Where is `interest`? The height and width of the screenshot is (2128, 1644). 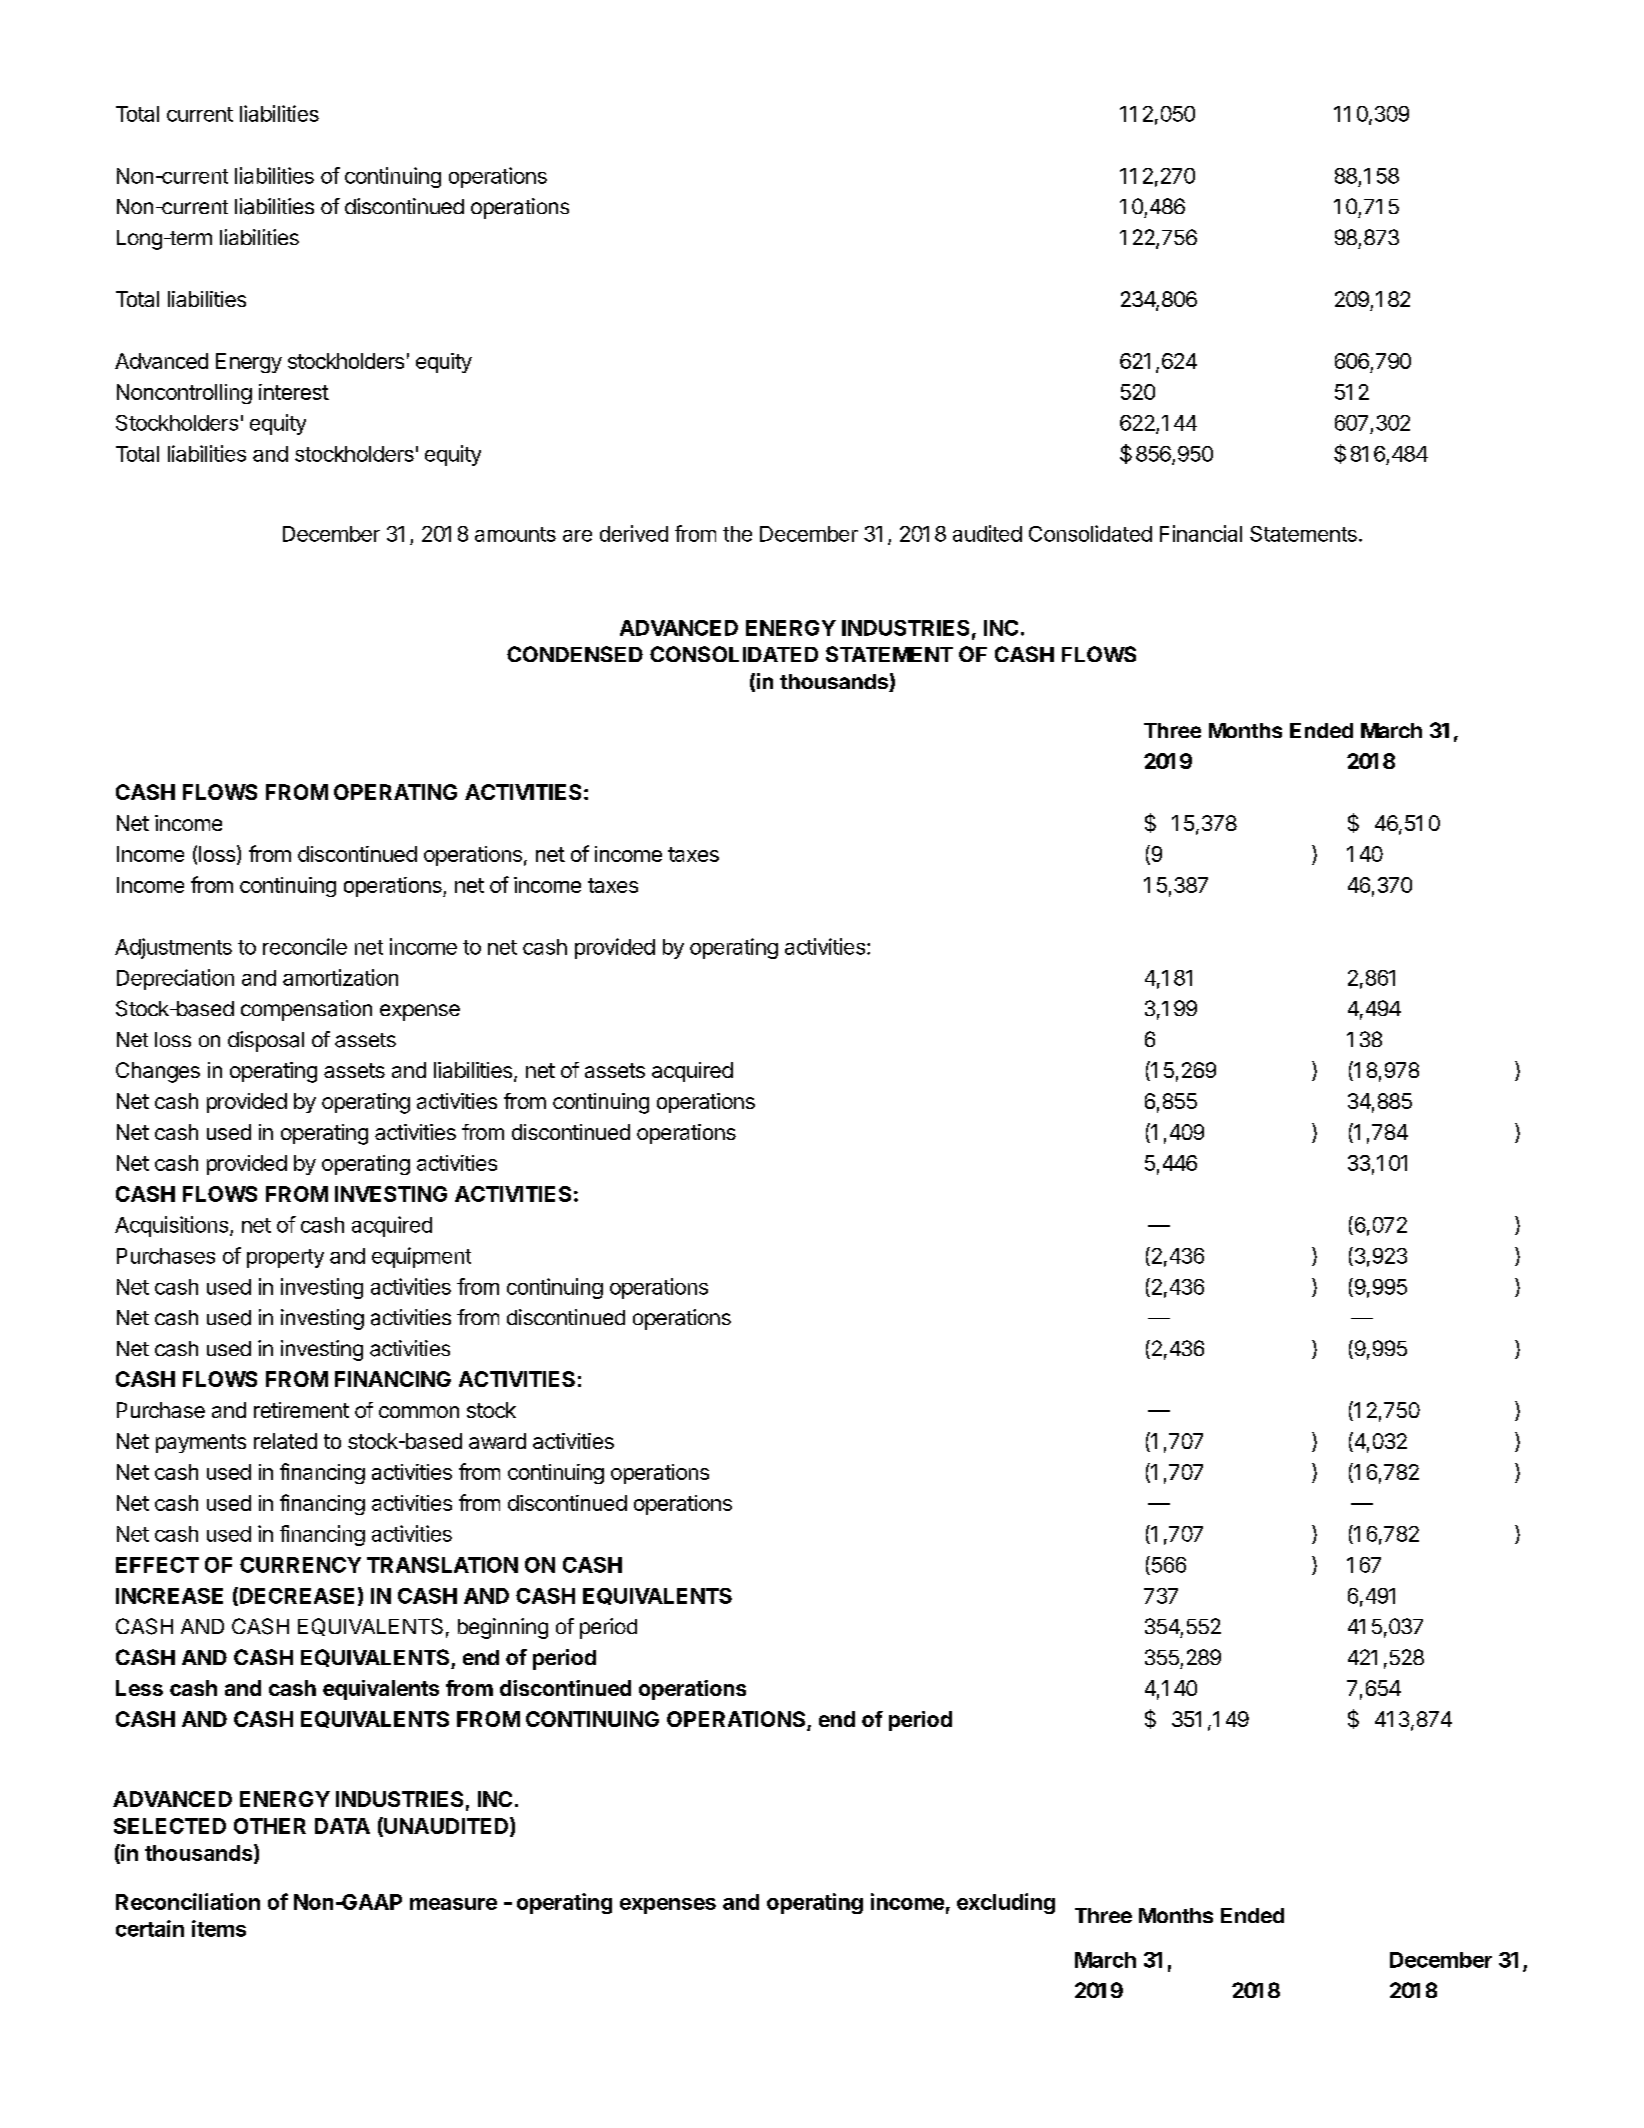 interest is located at coordinates (294, 392).
